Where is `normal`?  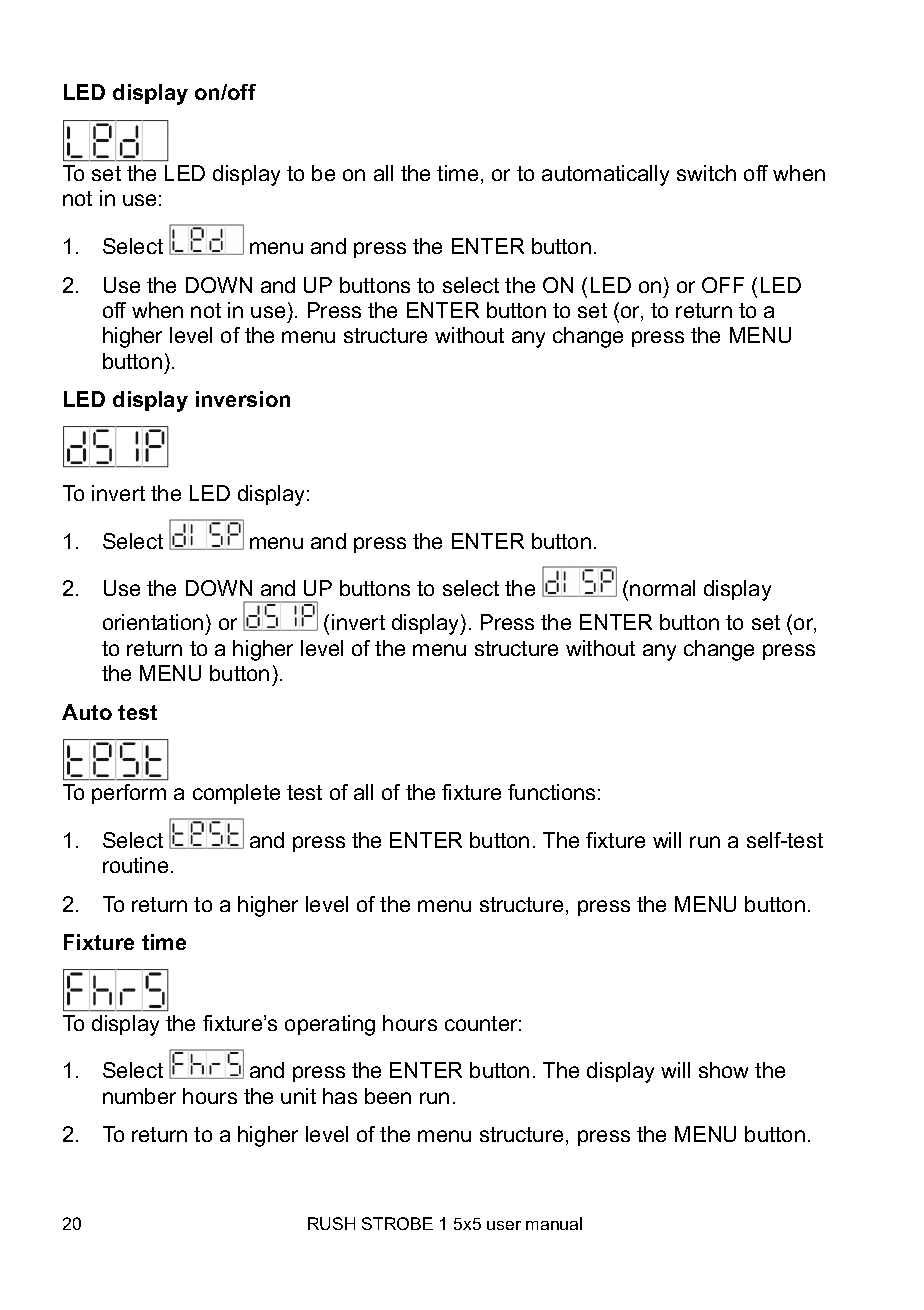
normal is located at coordinates (662, 588).
